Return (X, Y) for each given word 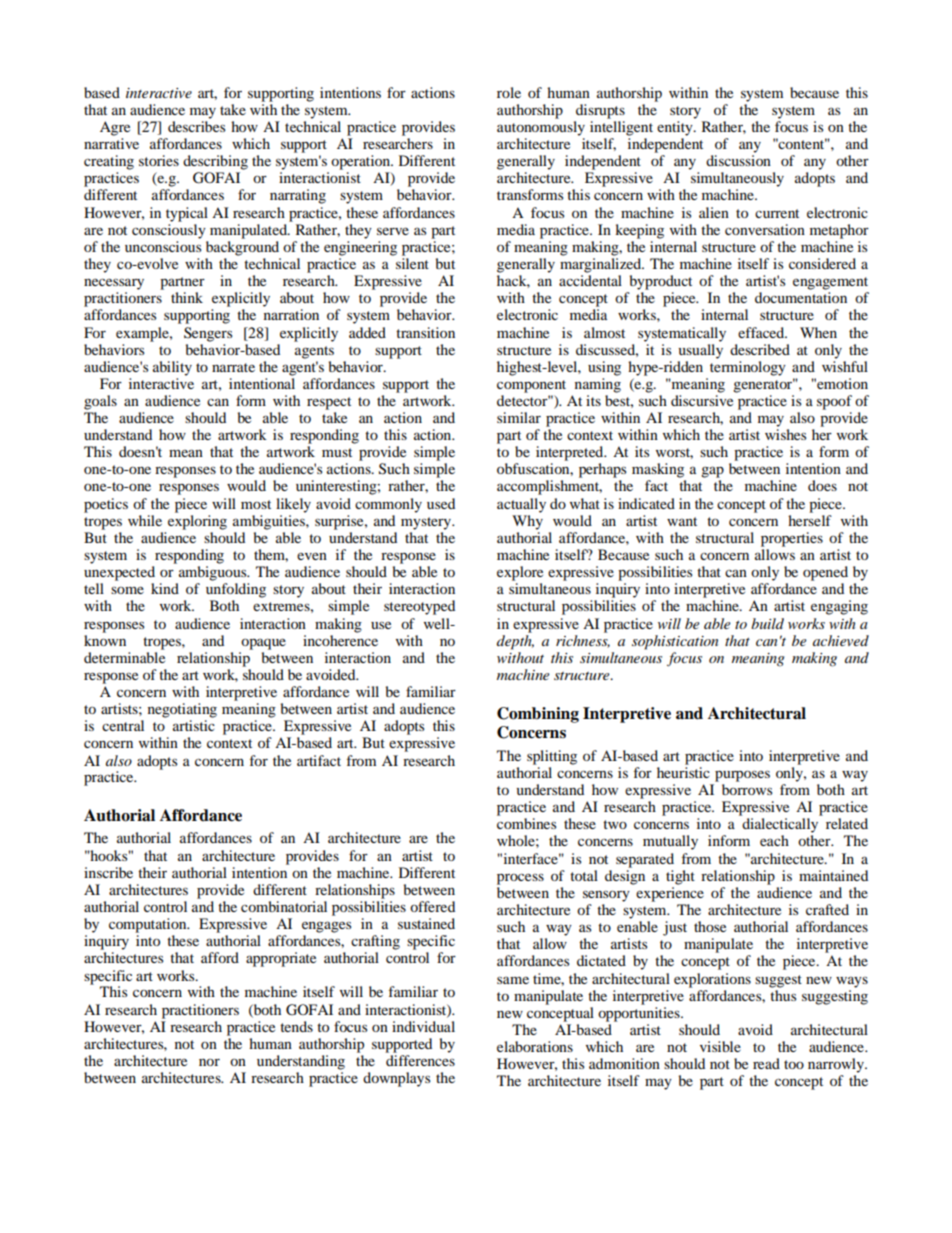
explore (520, 573)
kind (165, 588)
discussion (738, 160)
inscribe (108, 872)
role (509, 92)
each (774, 840)
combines (526, 823)
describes (196, 126)
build (767, 623)
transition (425, 332)
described (760, 349)
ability (172, 368)
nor (209, 1062)
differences (420, 1060)
